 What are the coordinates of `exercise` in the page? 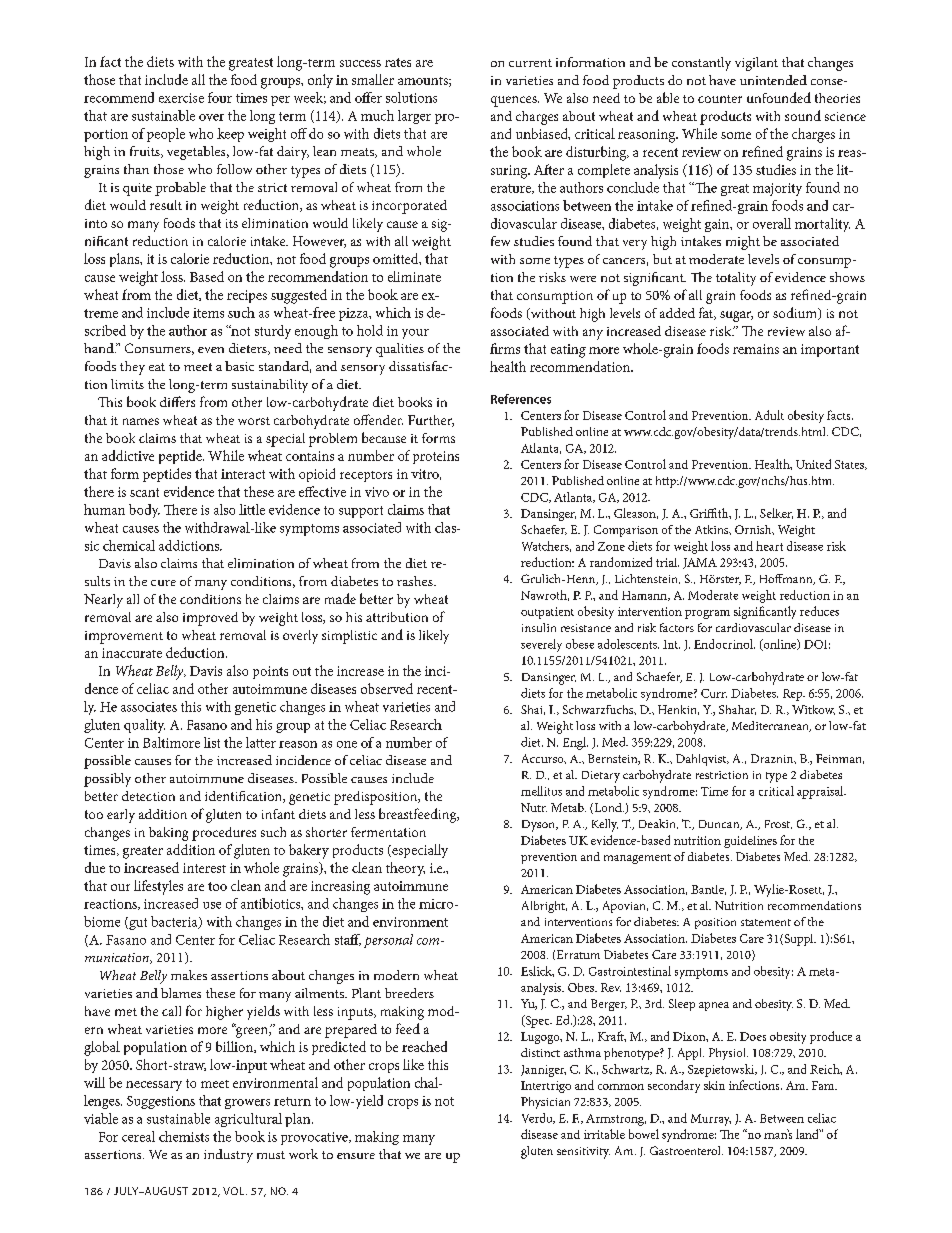 It's located at (181, 98).
